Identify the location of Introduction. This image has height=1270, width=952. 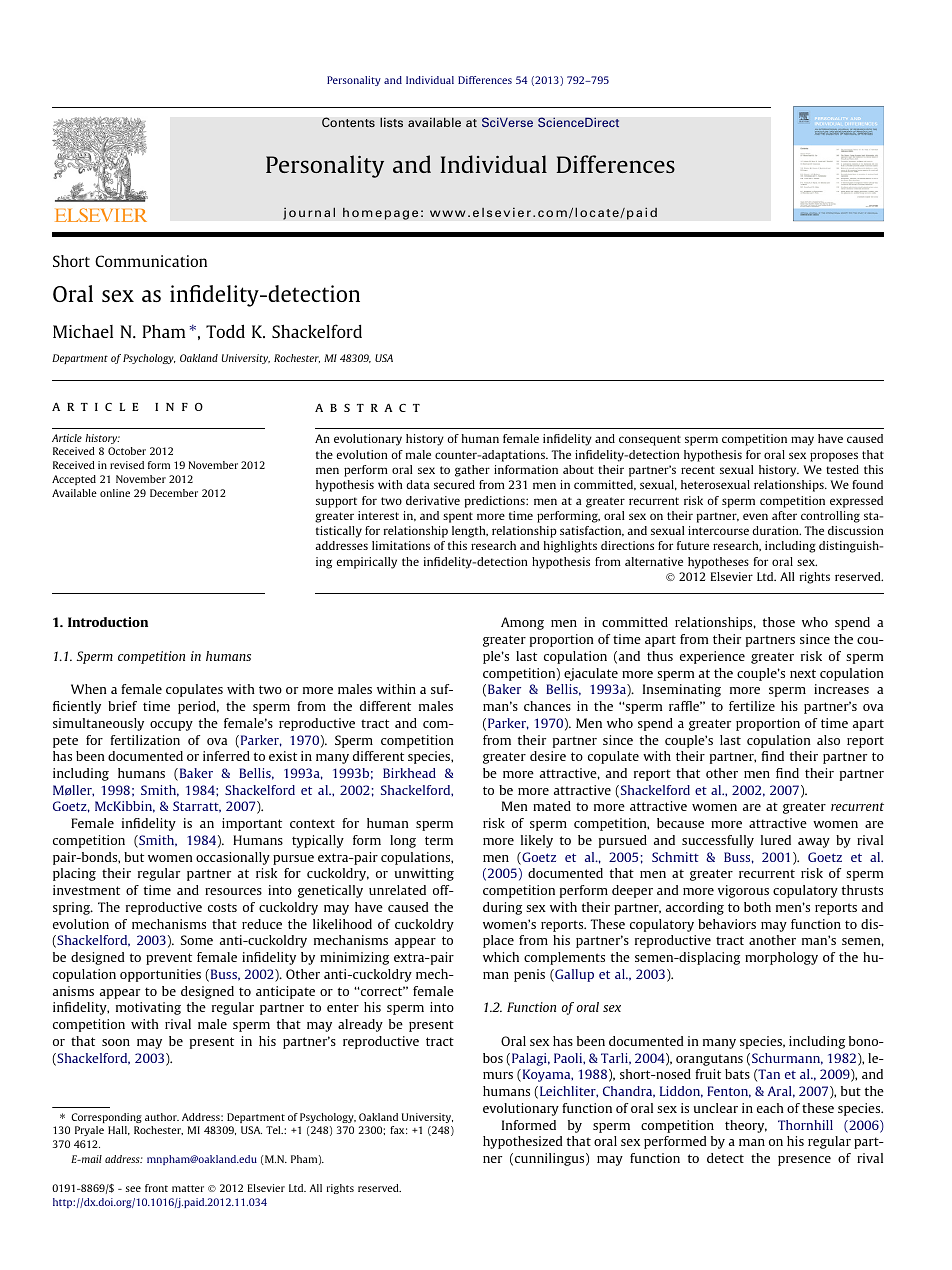
(108, 622).
